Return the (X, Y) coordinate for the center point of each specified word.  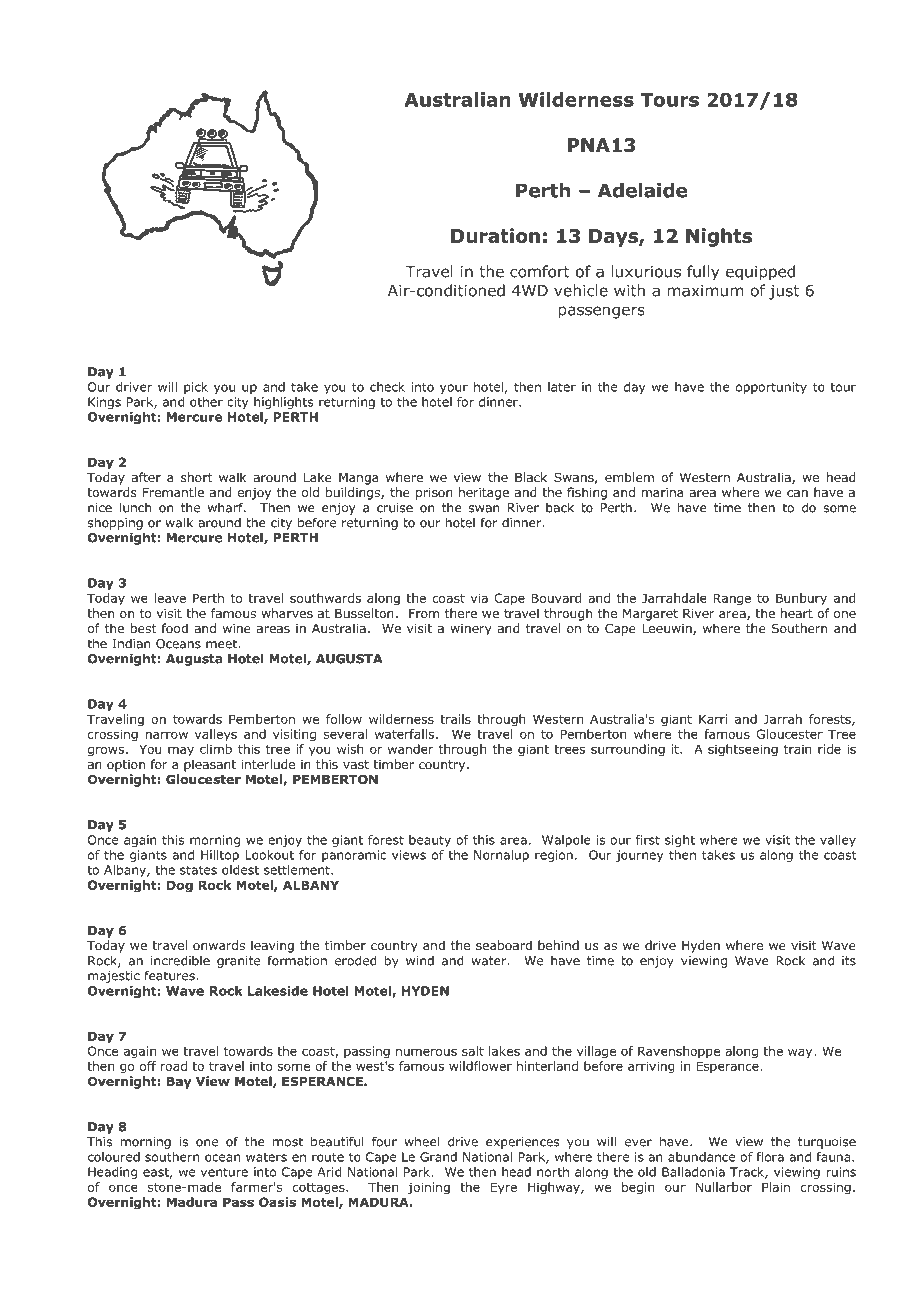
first (648, 840)
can (797, 493)
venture (224, 1172)
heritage (484, 493)
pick (196, 388)
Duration (495, 235)
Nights (719, 237)
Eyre (503, 1188)
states (198, 870)
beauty (430, 841)
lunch (135, 507)
